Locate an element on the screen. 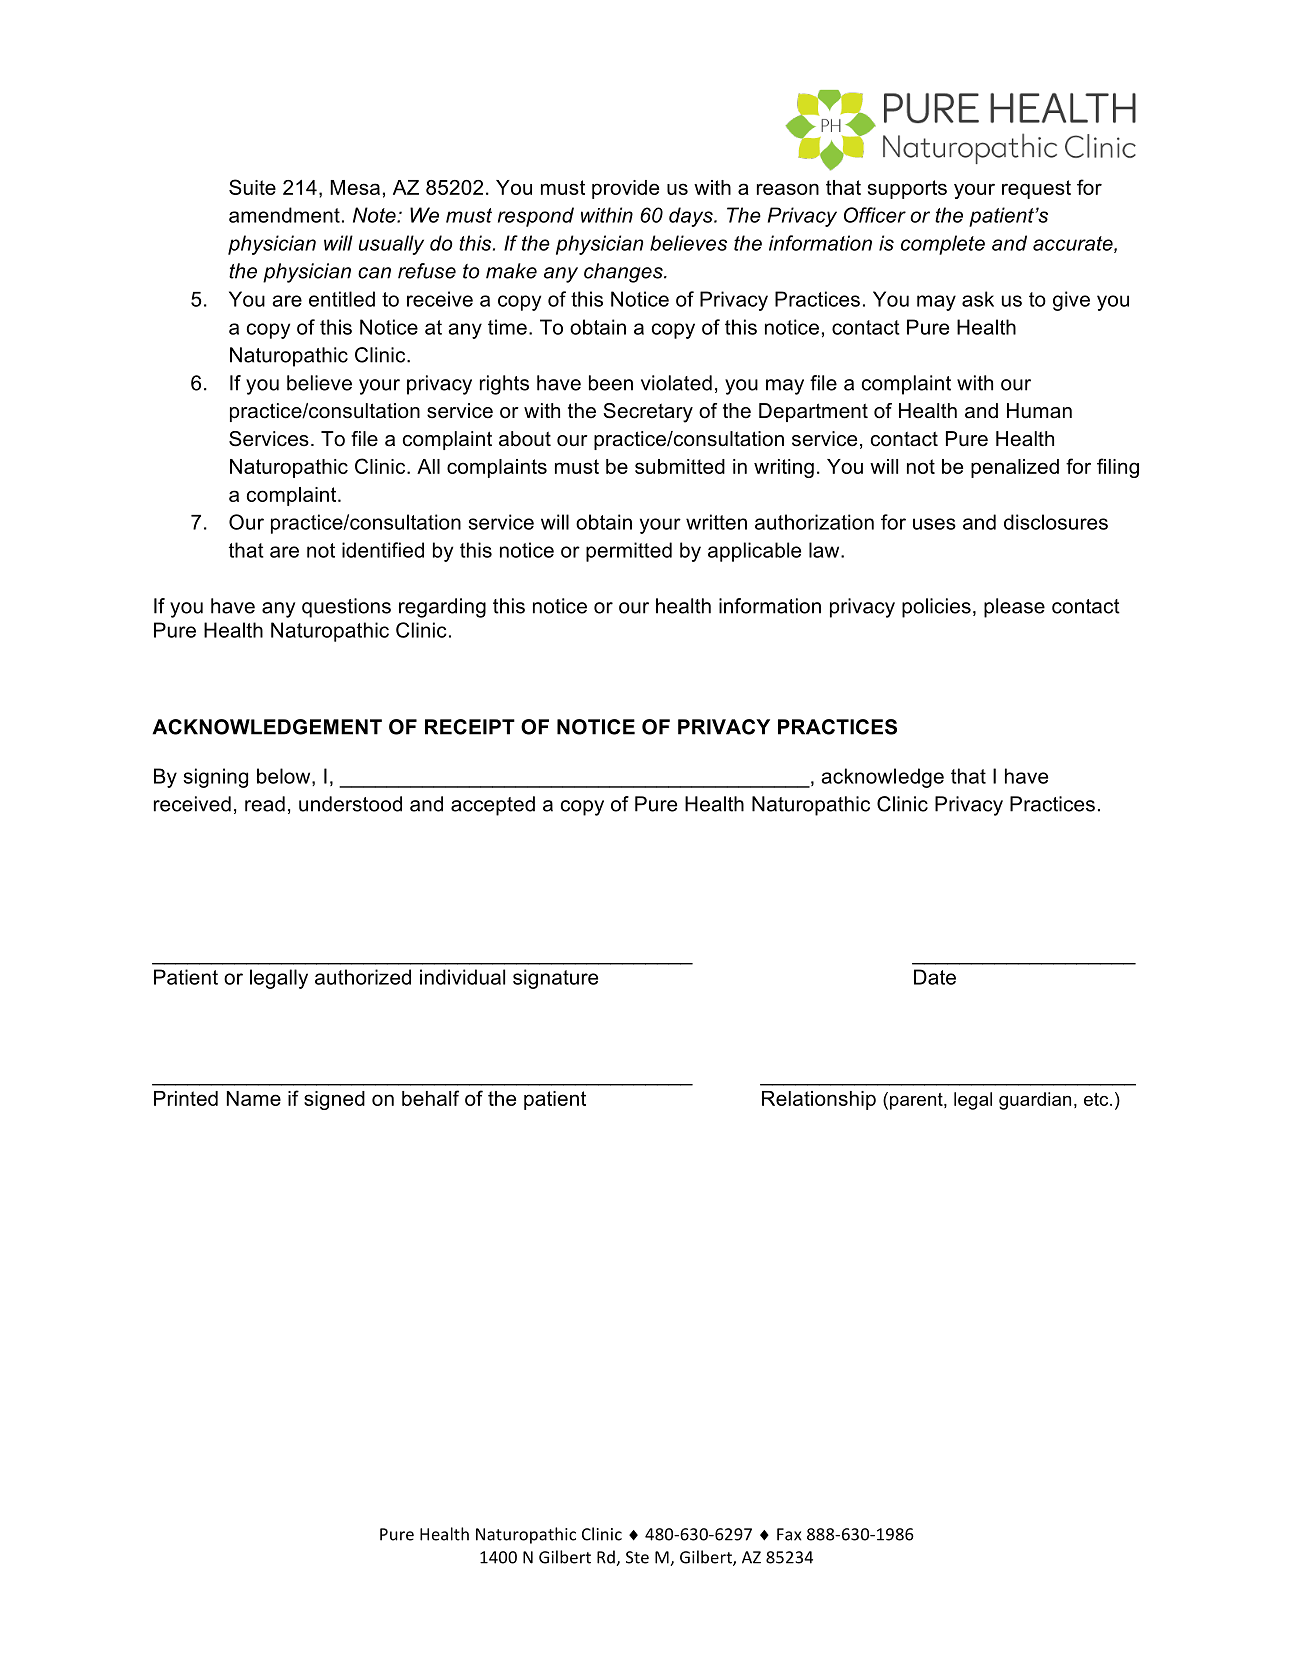  permitted is located at coordinates (629, 552).
